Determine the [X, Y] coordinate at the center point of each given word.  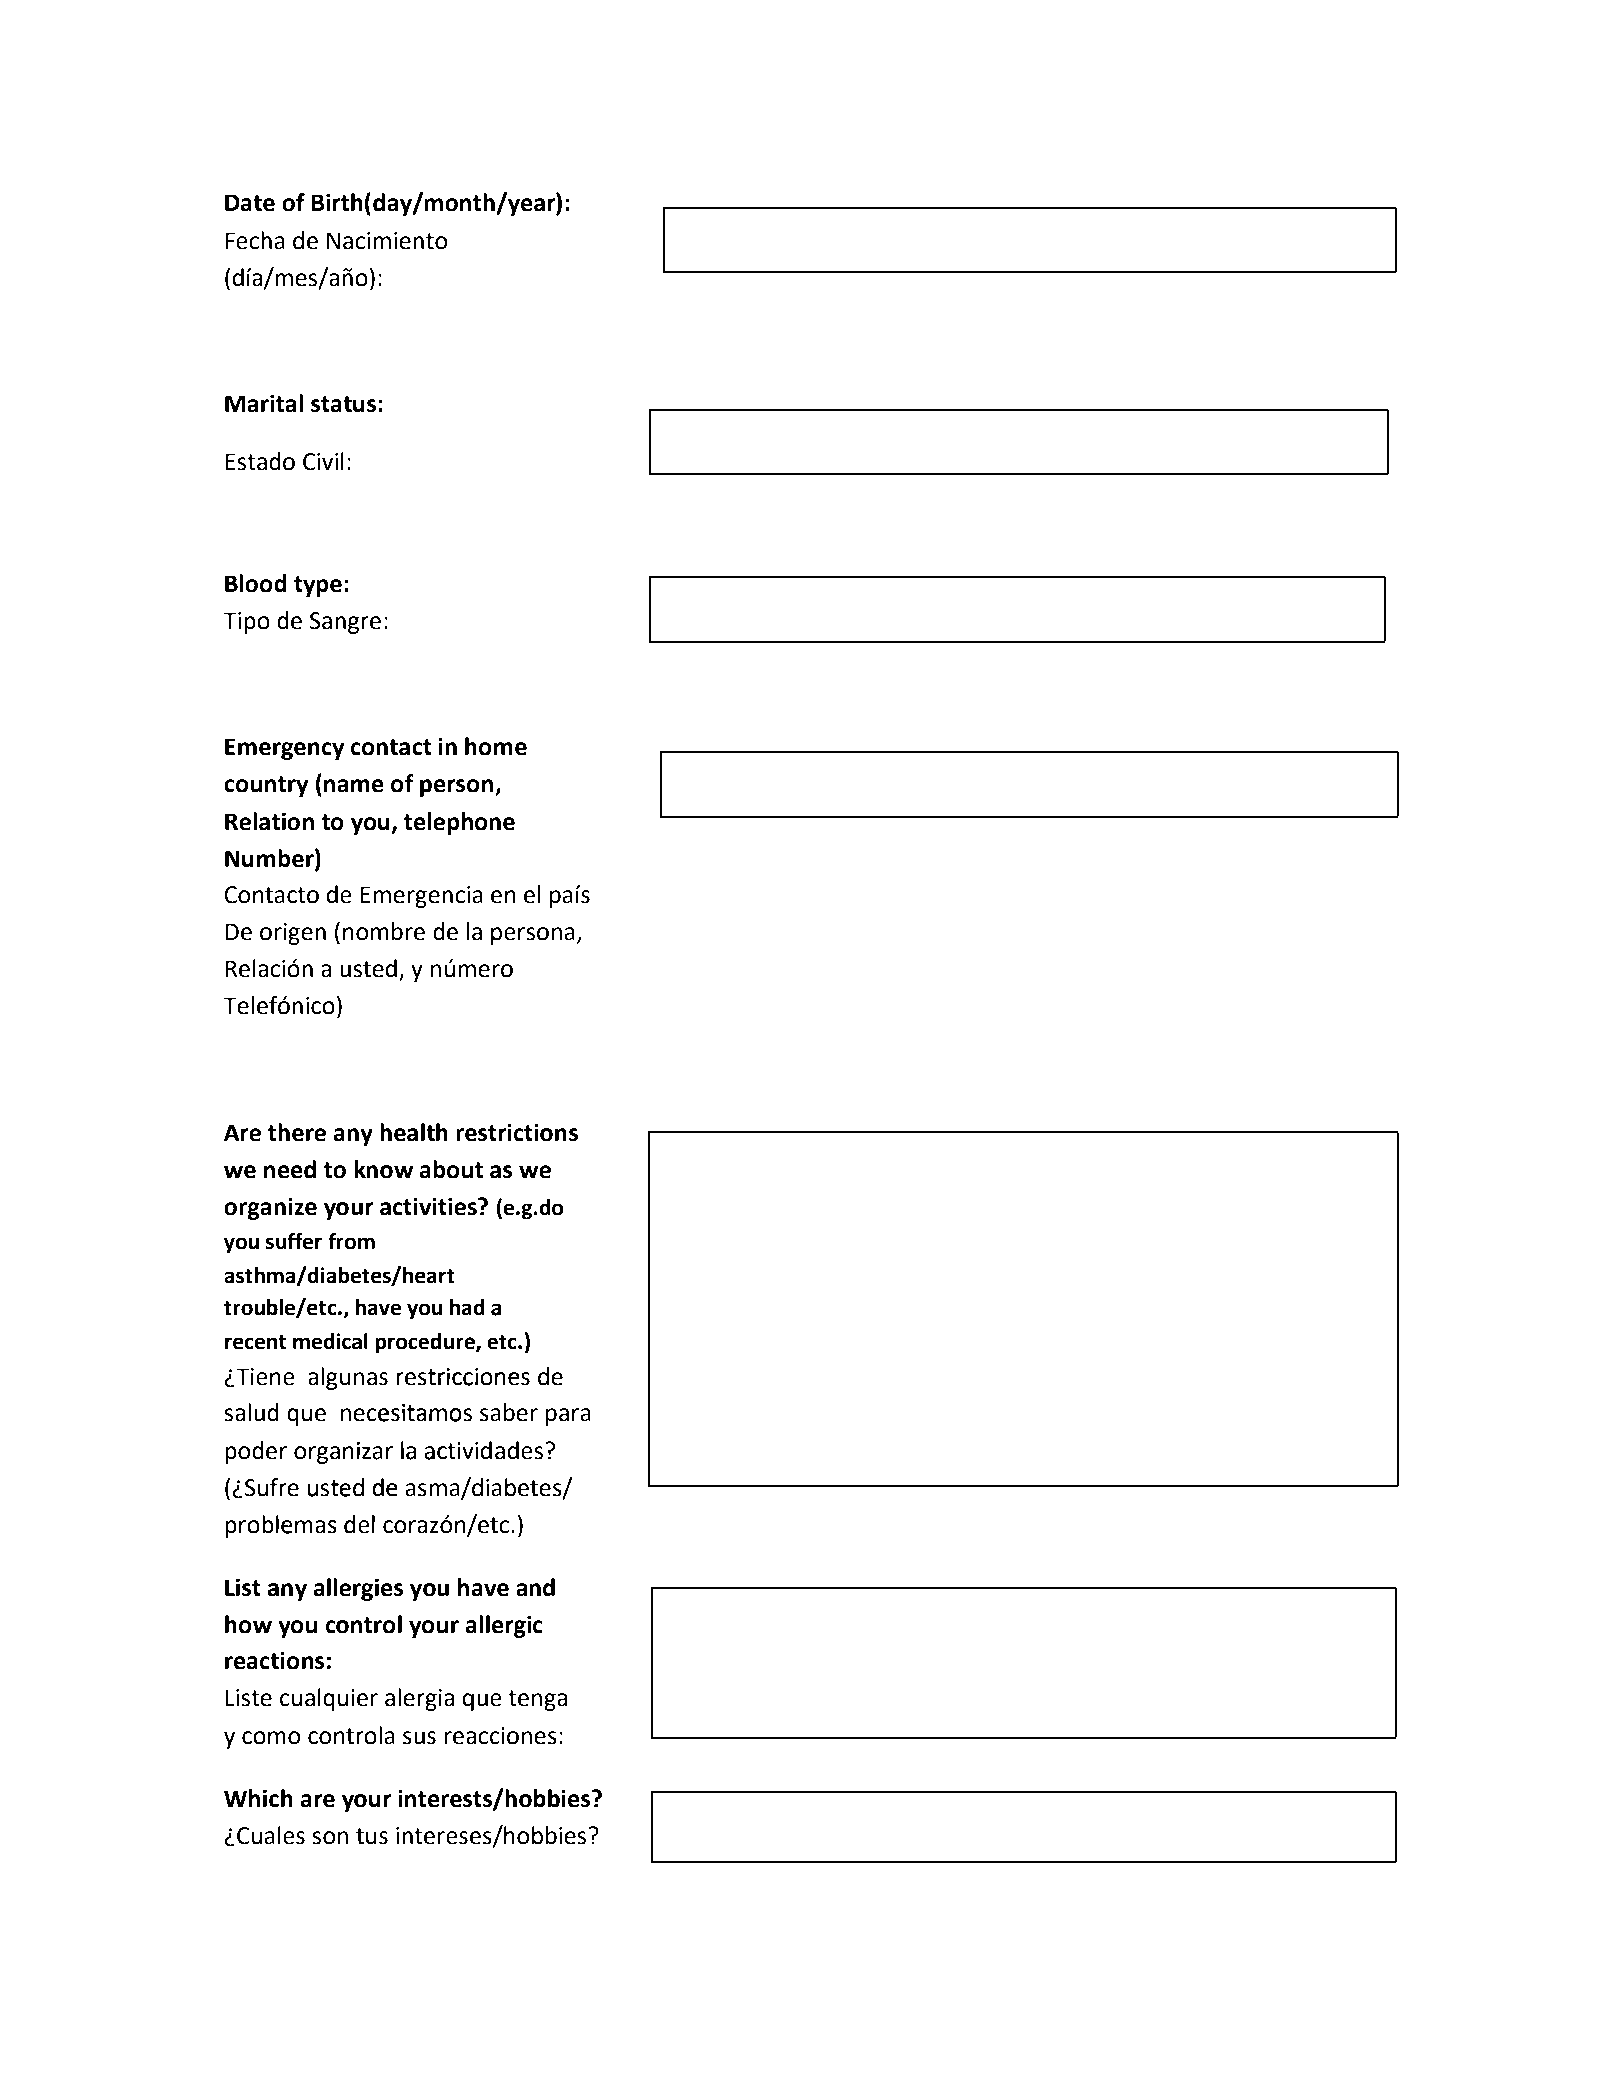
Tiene [264, 1377]
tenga [537, 1700]
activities [429, 1206]
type [318, 586]
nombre [384, 931]
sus [419, 1738]
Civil [323, 461]
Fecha [255, 240]
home [496, 746]
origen [293, 934]
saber [509, 1412]
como [271, 1738]
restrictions [517, 1132]
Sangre [345, 623]
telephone [459, 823]
